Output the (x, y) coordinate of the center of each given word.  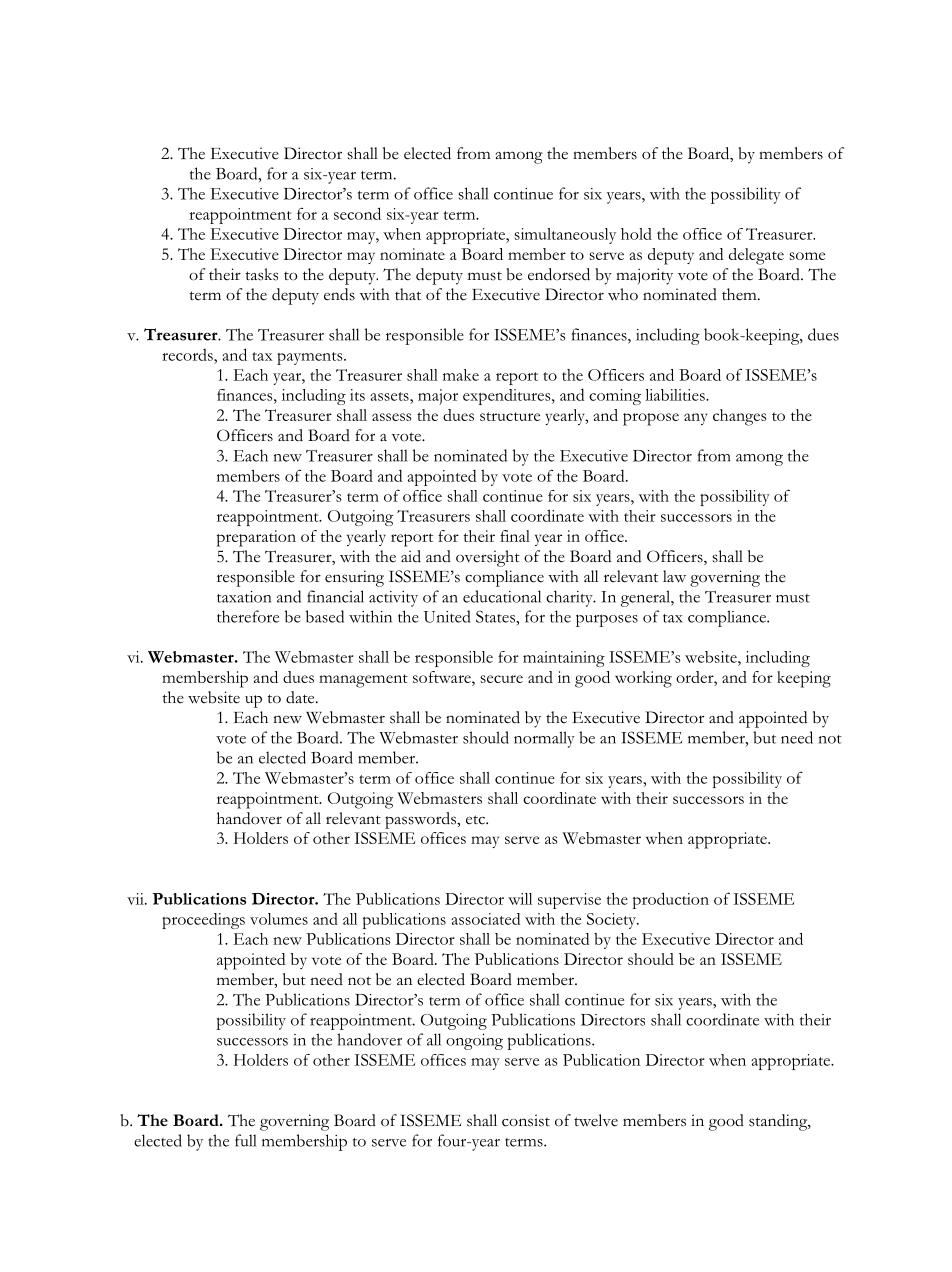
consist (526, 1120)
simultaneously (565, 236)
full (246, 1140)
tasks (261, 274)
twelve (596, 1120)
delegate (756, 256)
